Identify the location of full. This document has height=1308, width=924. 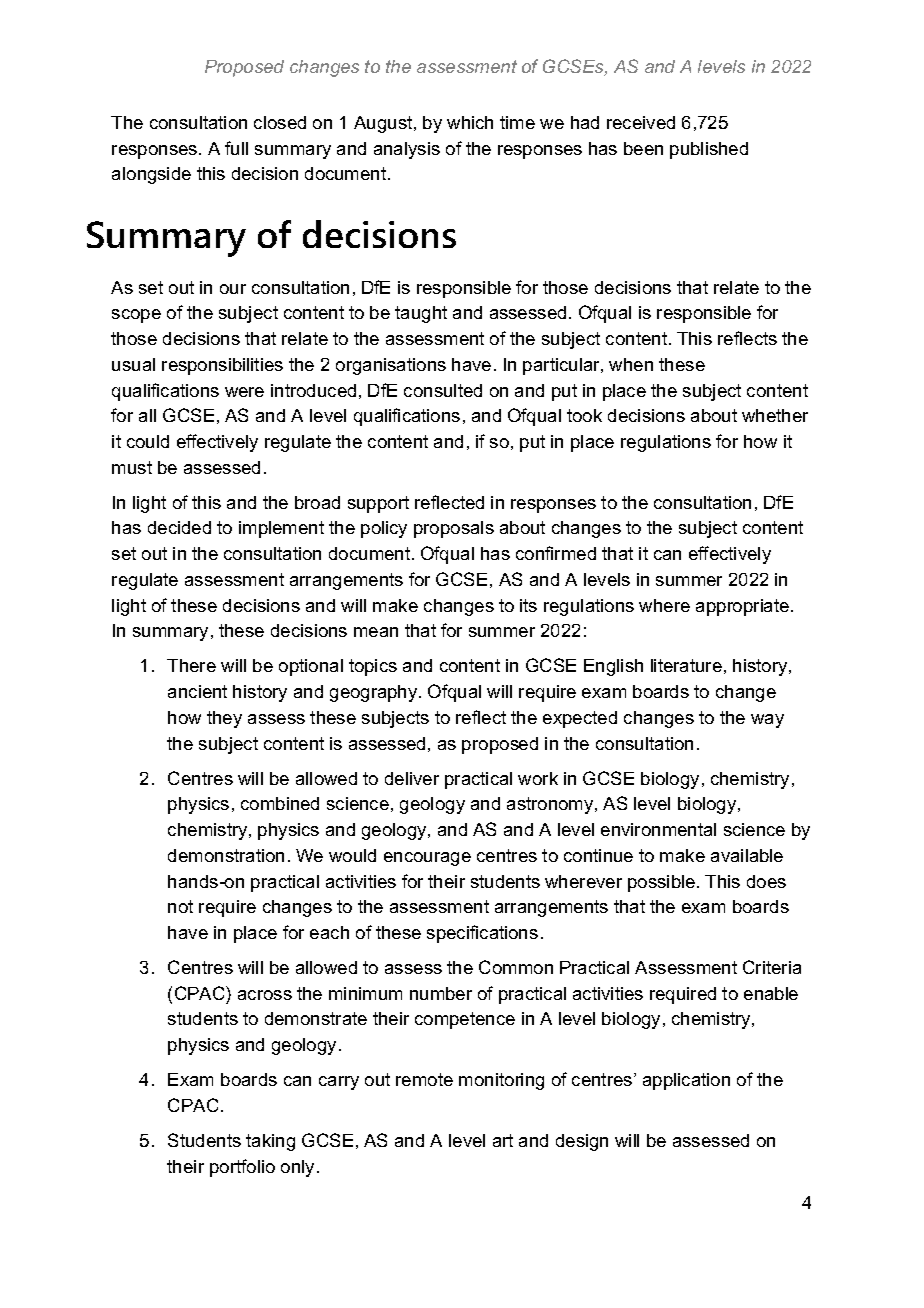
(236, 148).
